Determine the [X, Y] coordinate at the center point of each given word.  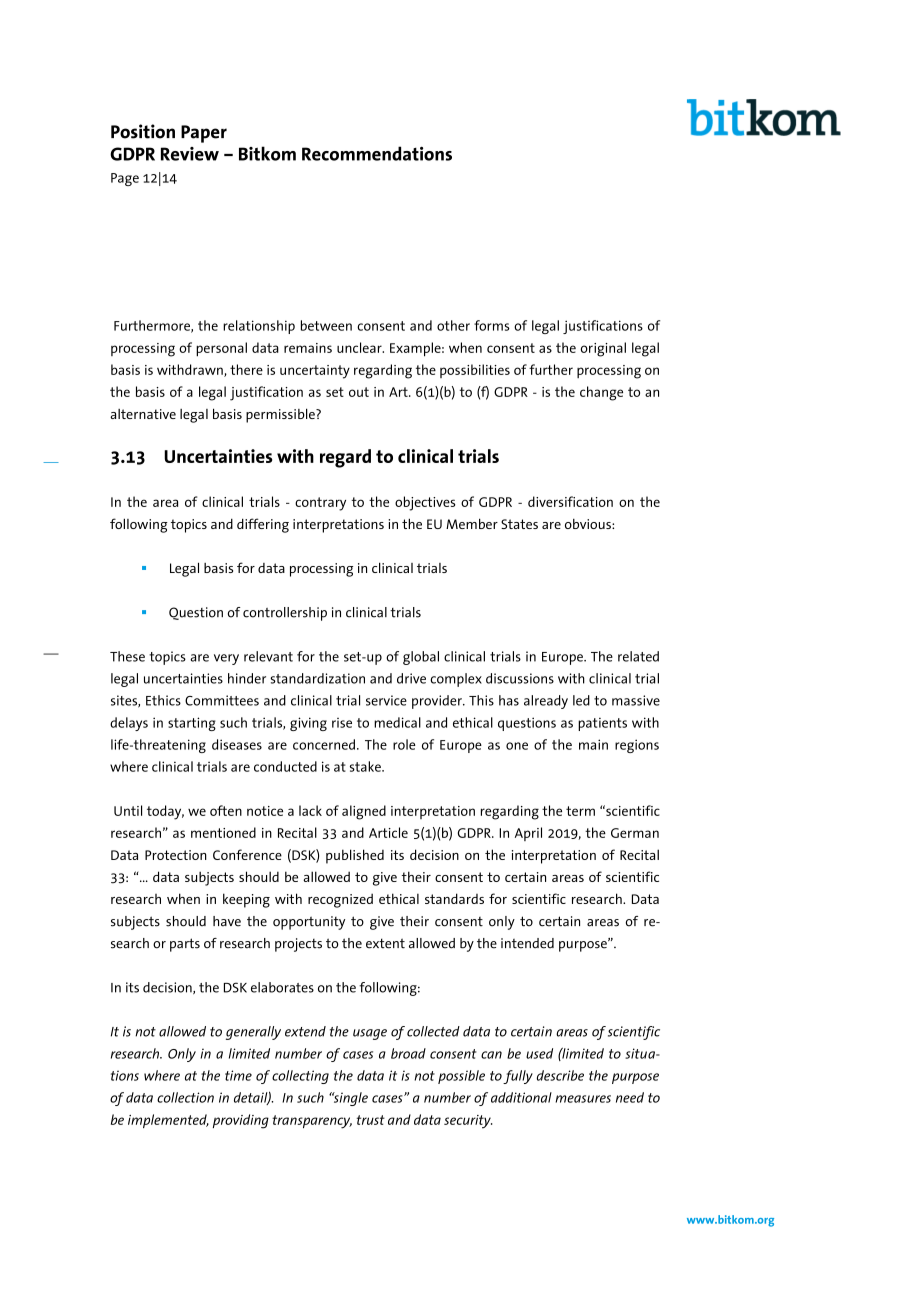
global [421, 658]
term [580, 811]
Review [190, 154]
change [601, 393]
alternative [143, 414]
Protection [176, 855]
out [359, 392]
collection [185, 1097]
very [226, 659]
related [638, 656]
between [326, 325]
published [355, 856]
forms [492, 325]
